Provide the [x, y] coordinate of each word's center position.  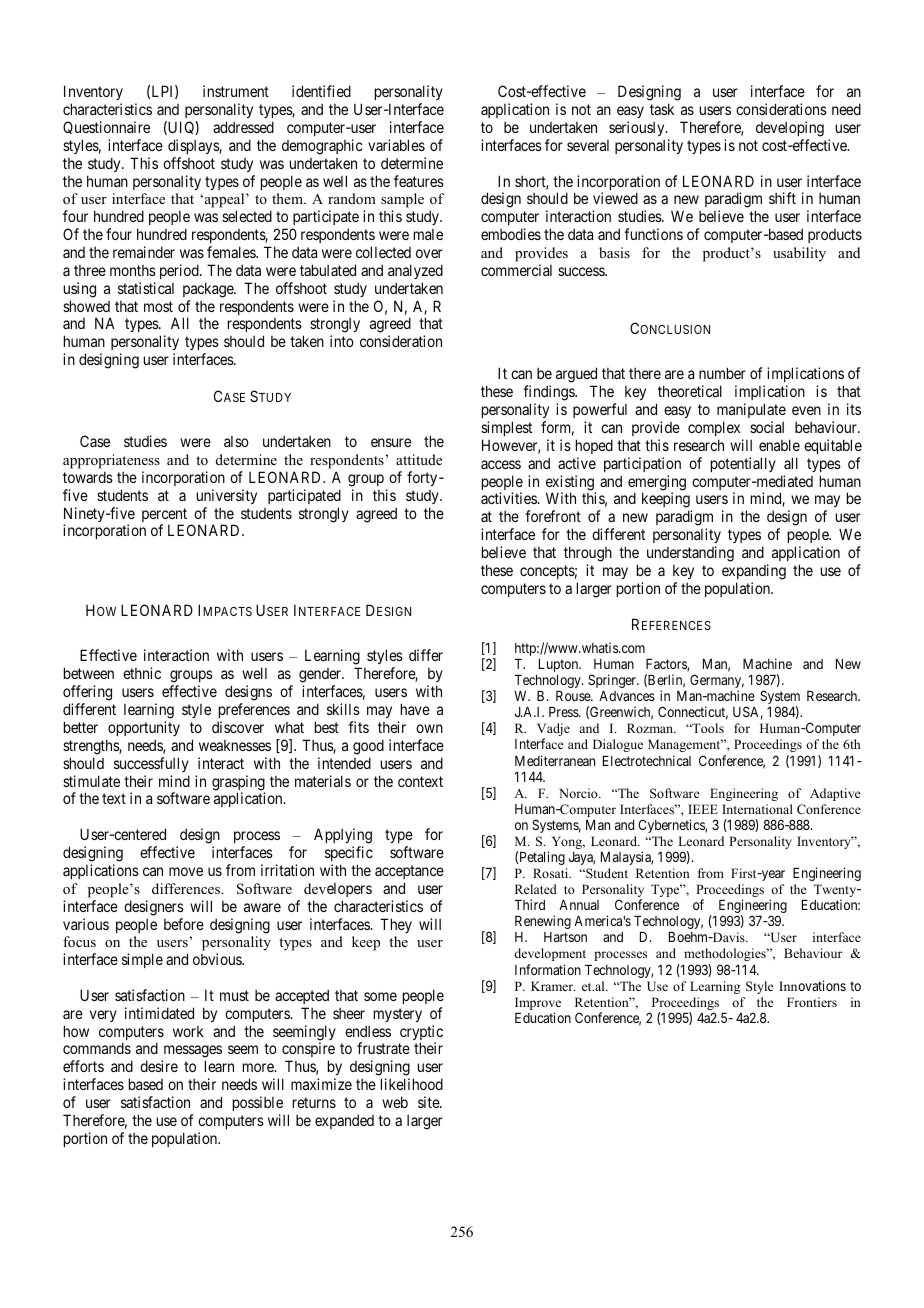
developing [790, 129]
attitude [419, 459]
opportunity [144, 728]
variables [396, 145]
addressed [243, 127]
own [429, 728]
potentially [743, 464]
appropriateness [111, 461]
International [757, 809]
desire [159, 1066]
